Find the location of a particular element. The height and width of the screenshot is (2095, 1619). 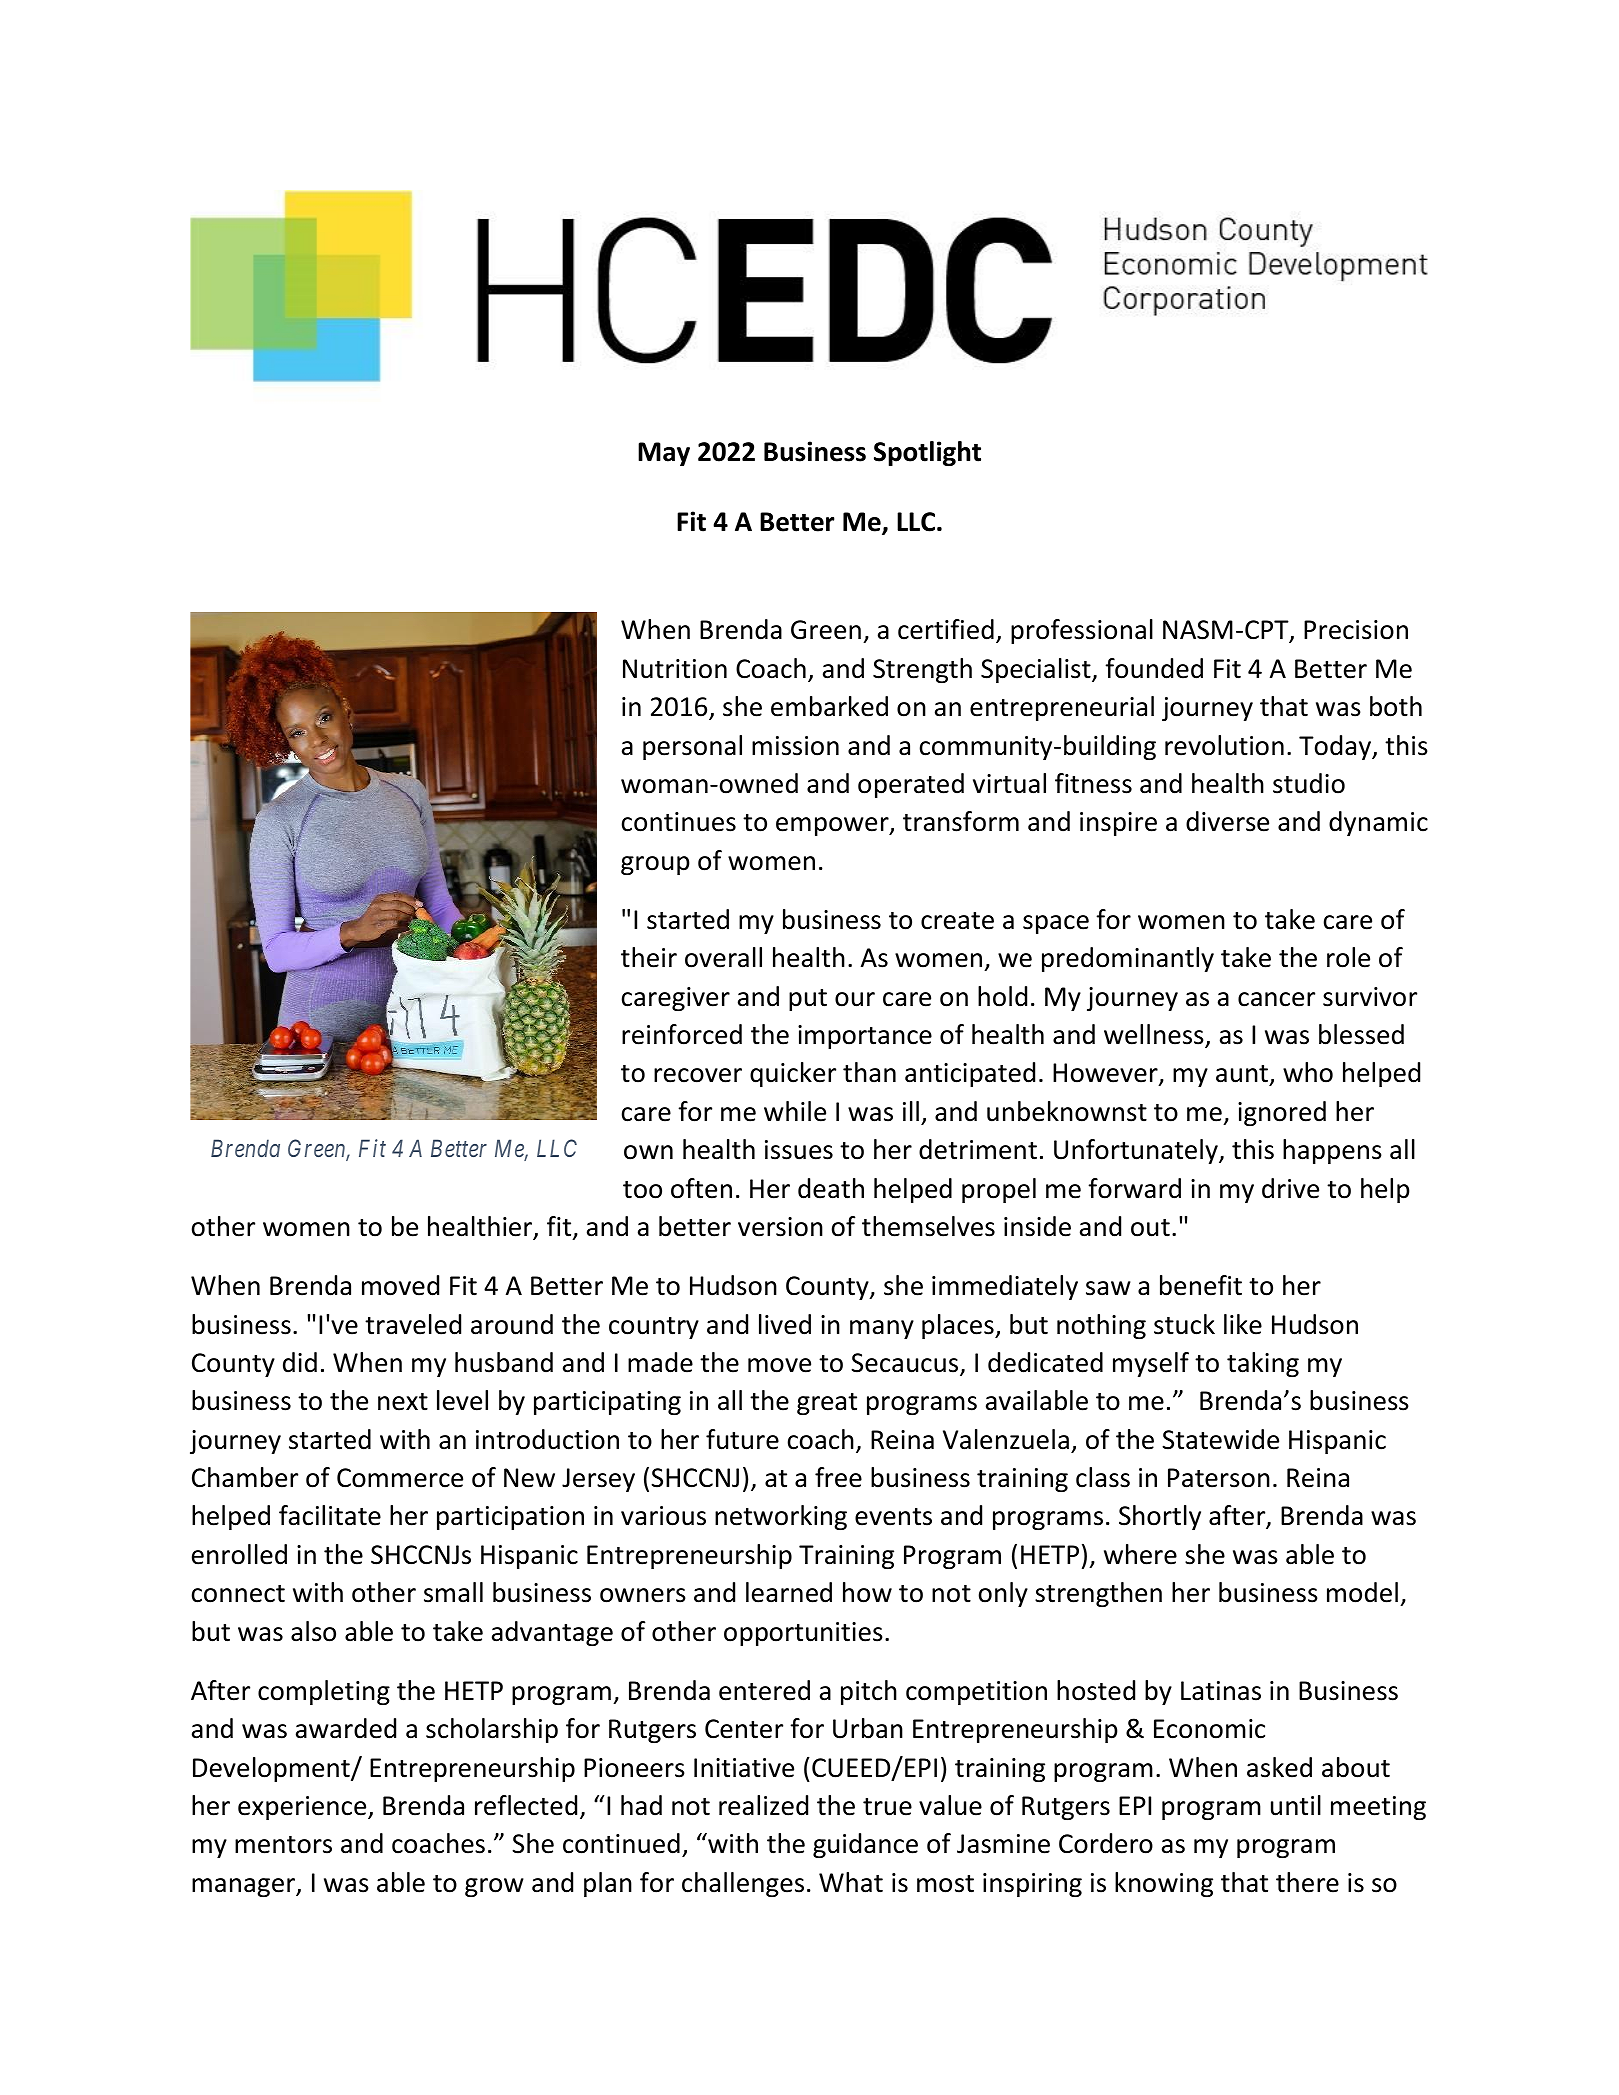

mentors is located at coordinates (283, 1845).
